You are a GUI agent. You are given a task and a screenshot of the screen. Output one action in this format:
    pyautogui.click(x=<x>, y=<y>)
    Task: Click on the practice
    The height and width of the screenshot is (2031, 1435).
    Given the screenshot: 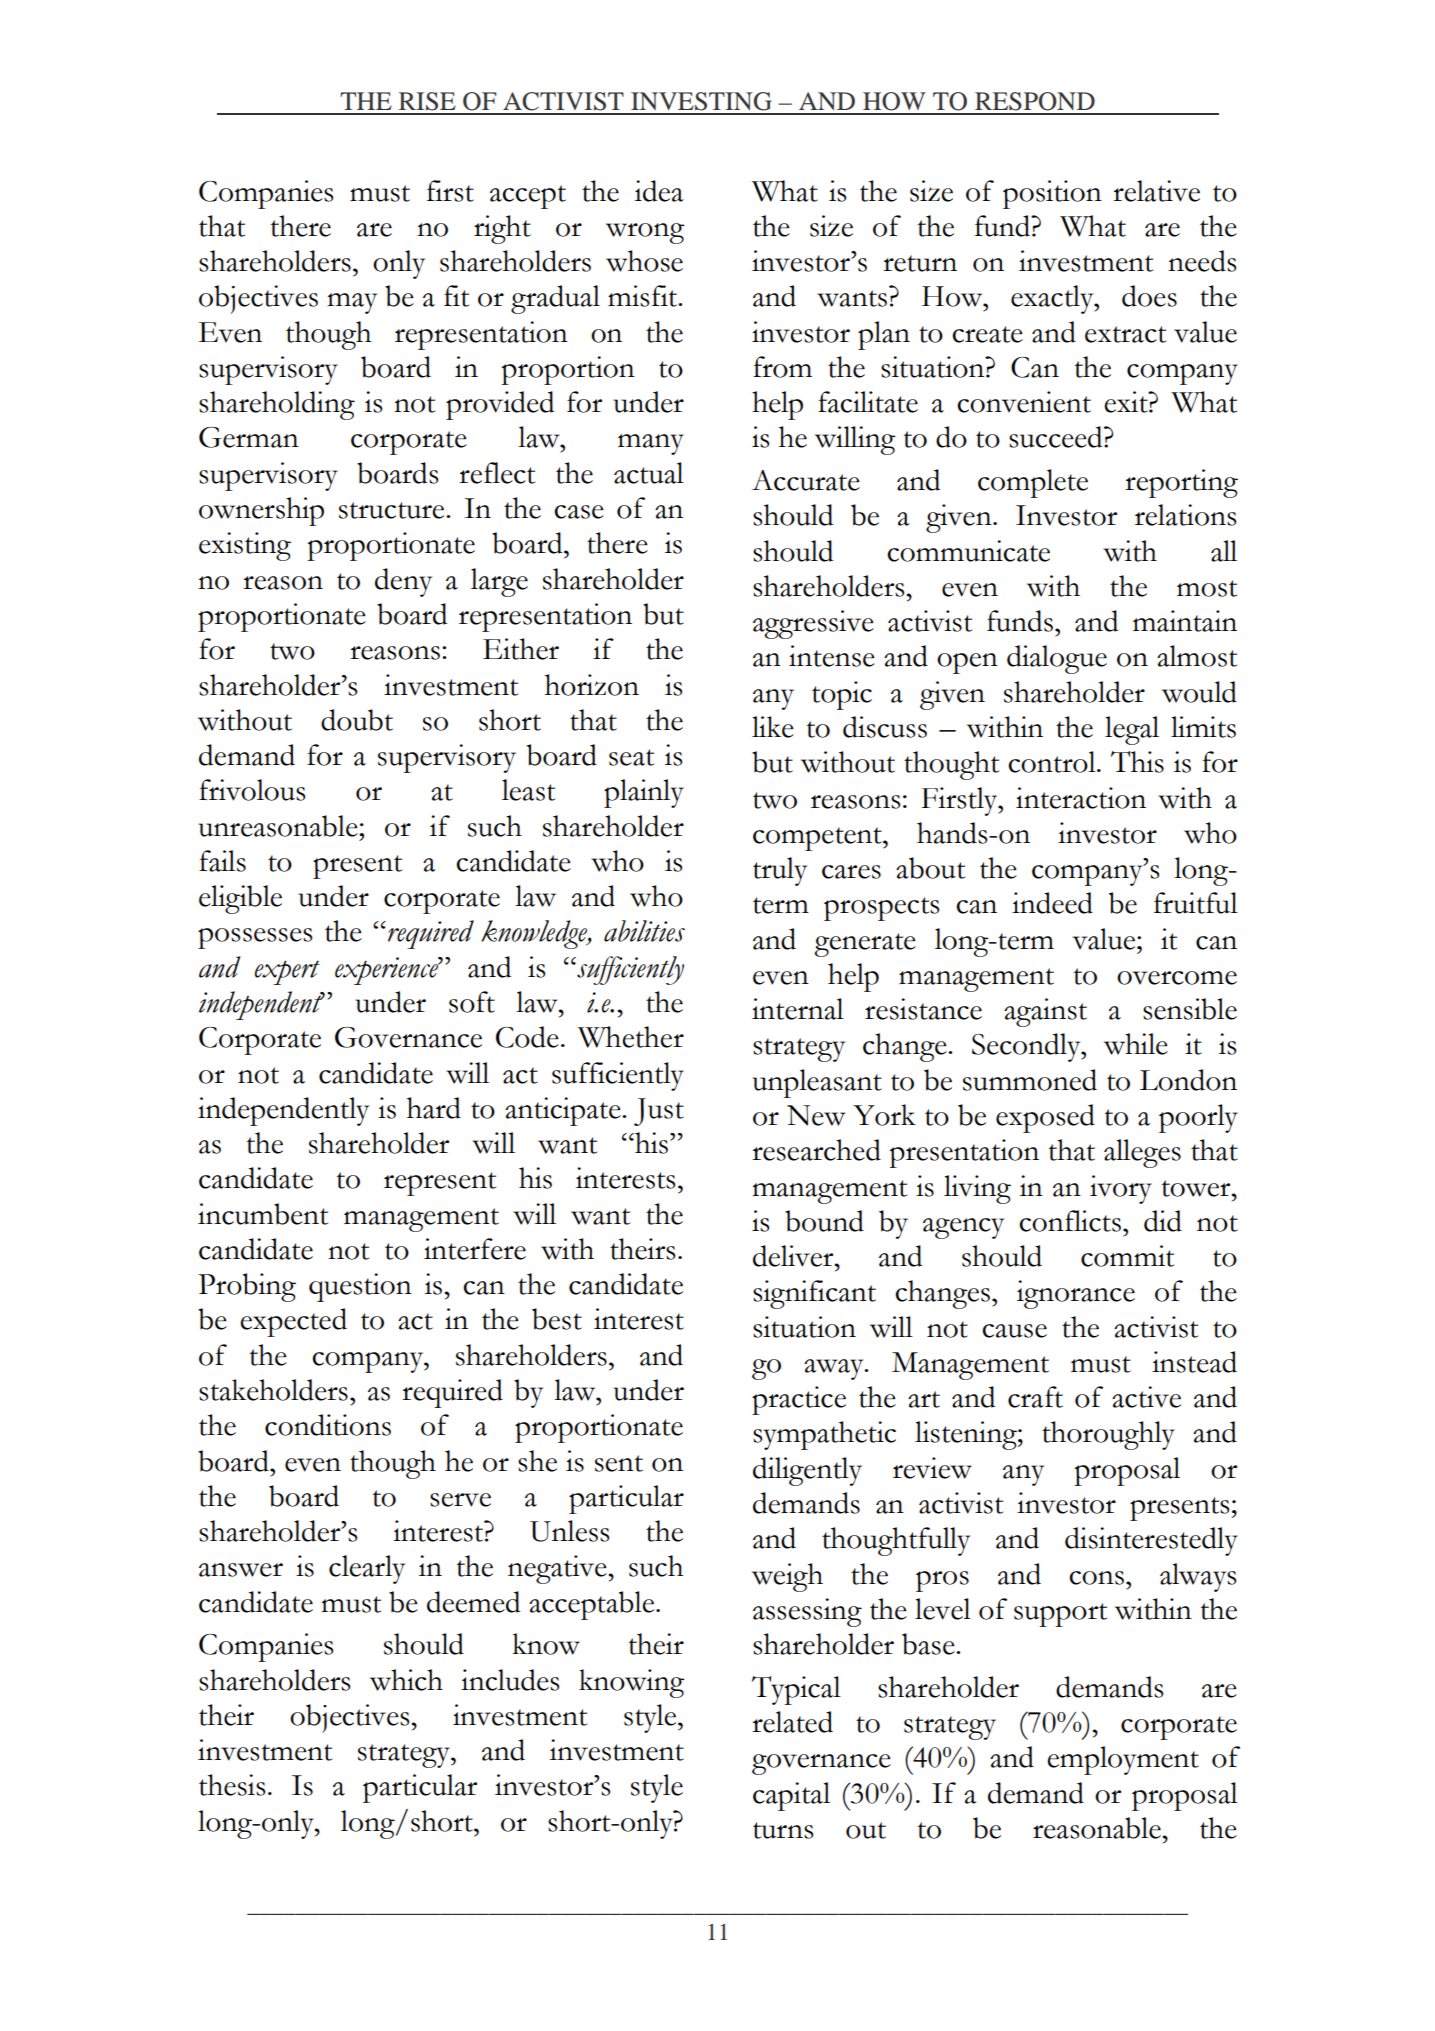 What is the action you would take?
    pyautogui.click(x=799, y=1400)
